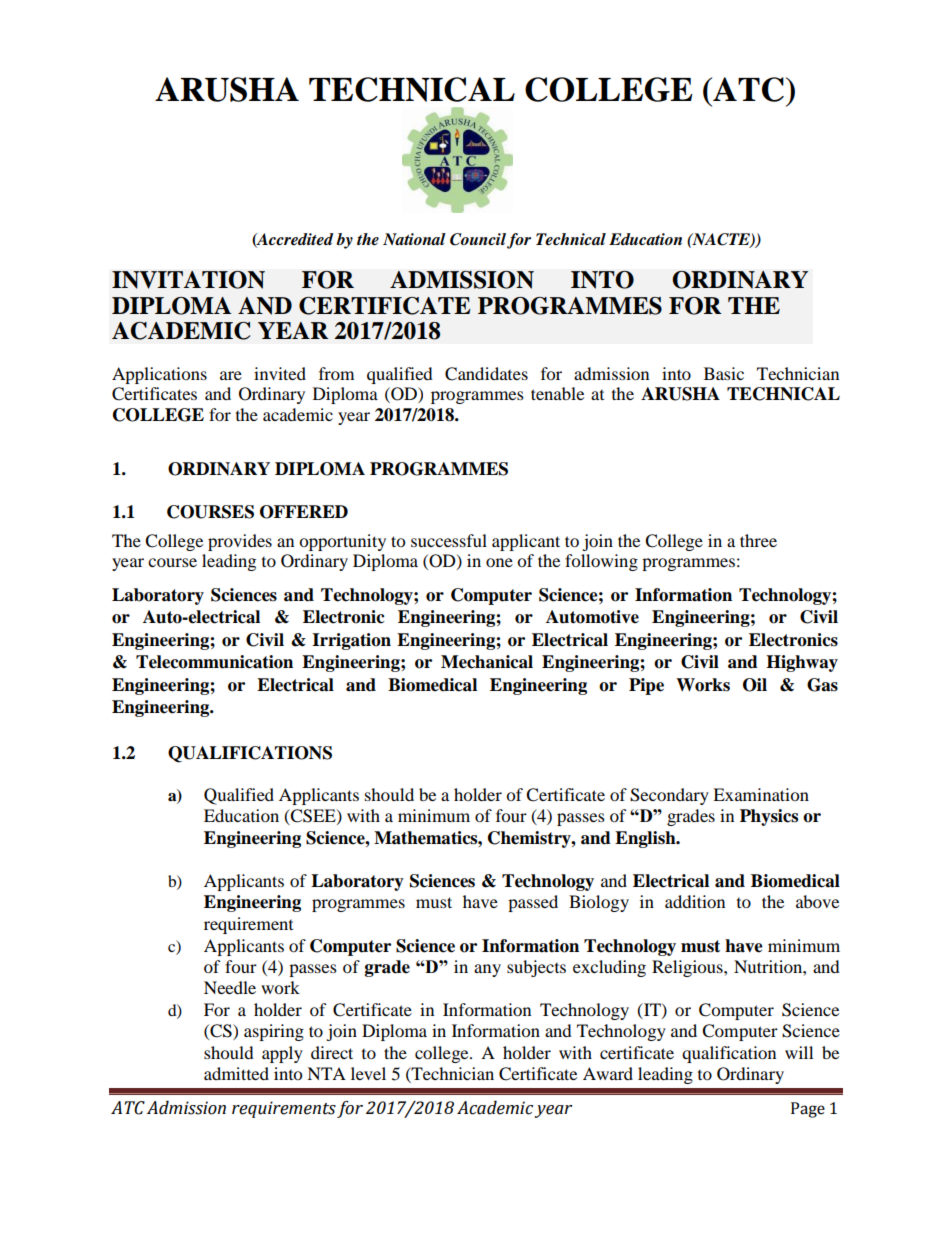 Image resolution: width=952 pixels, height=1233 pixels. What do you see at coordinates (236, 1073) in the page?
I see `admitted` at bounding box center [236, 1073].
